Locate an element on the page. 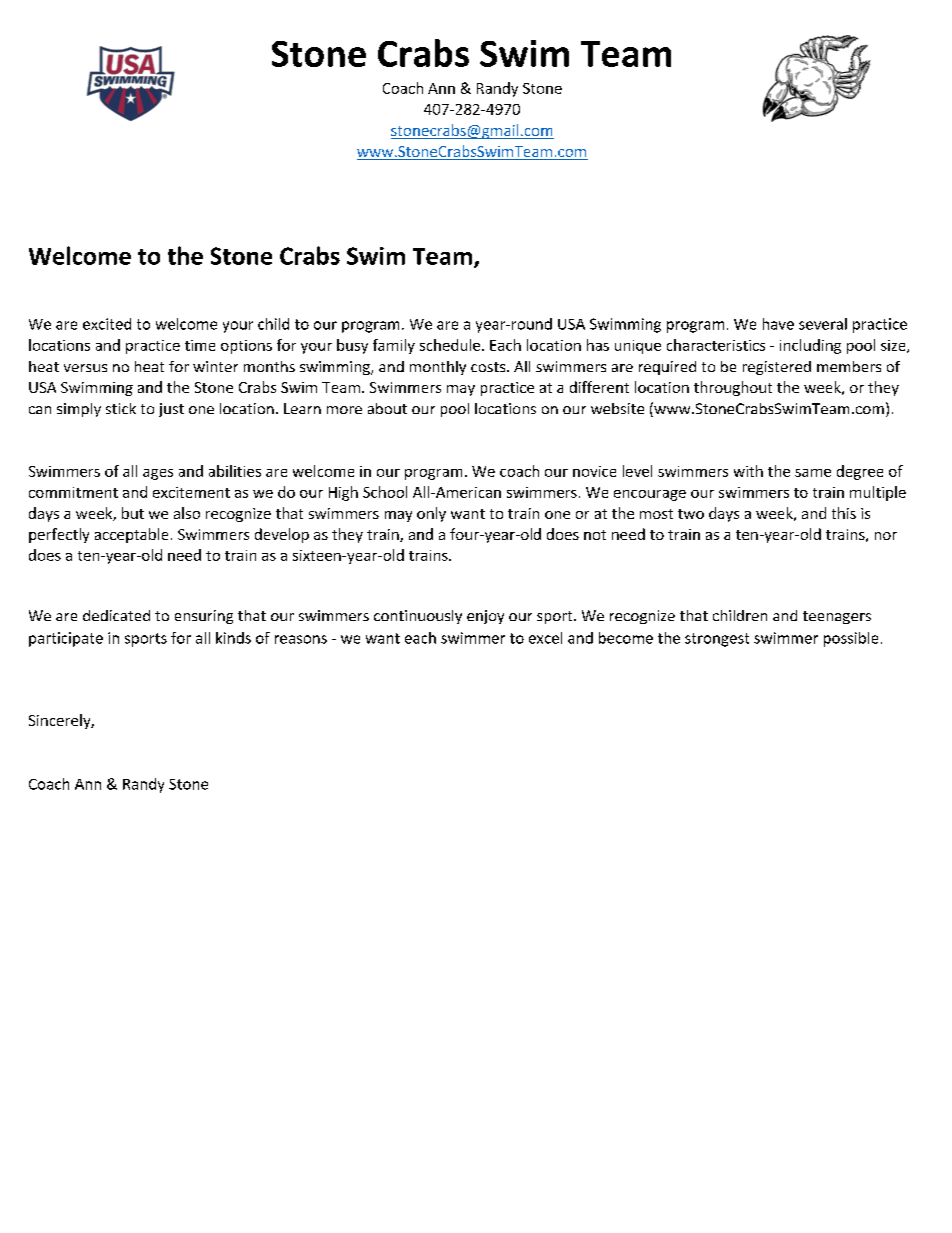 This document has height=1233, width=952. acceptable is located at coordinates (131, 535).
